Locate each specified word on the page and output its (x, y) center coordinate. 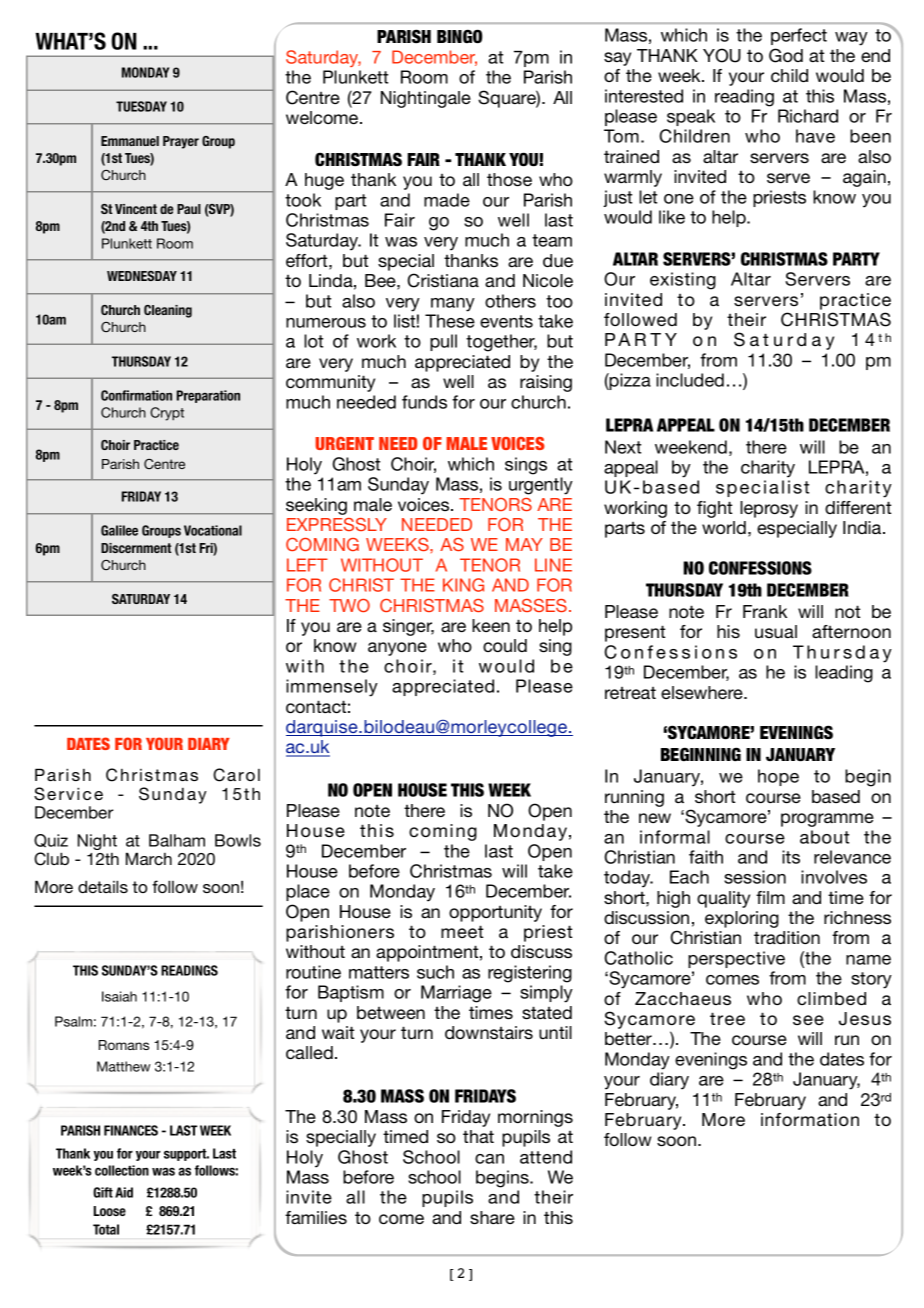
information (810, 1119)
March (149, 858)
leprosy (769, 509)
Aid (124, 1192)
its (791, 857)
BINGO (459, 36)
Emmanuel (130, 141)
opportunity (495, 913)
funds (424, 402)
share (492, 1217)
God (786, 55)
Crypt (167, 414)
